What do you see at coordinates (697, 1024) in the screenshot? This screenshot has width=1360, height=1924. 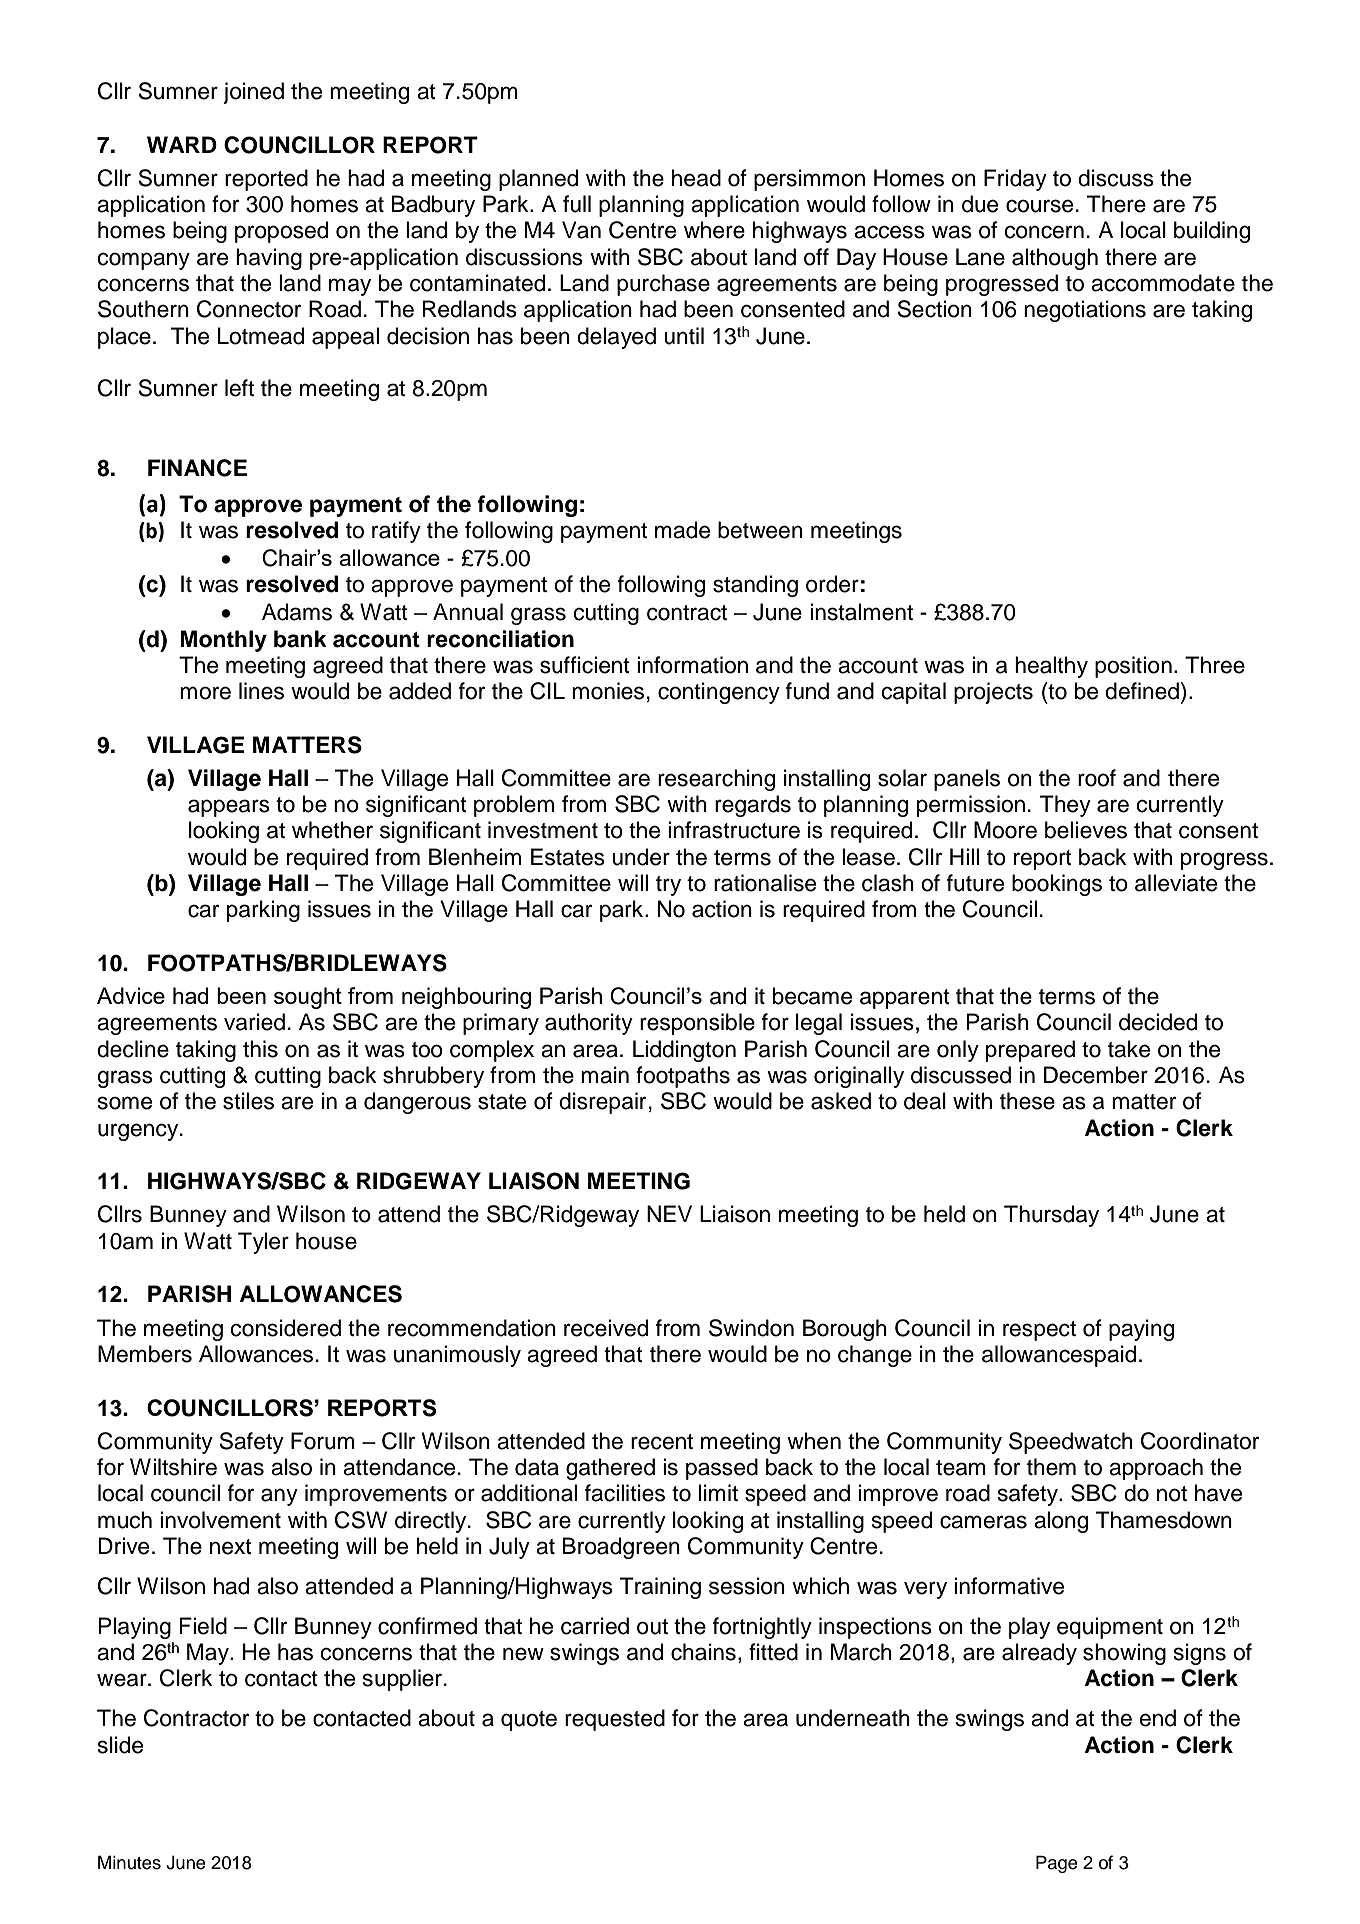 I see `responsible` at bounding box center [697, 1024].
